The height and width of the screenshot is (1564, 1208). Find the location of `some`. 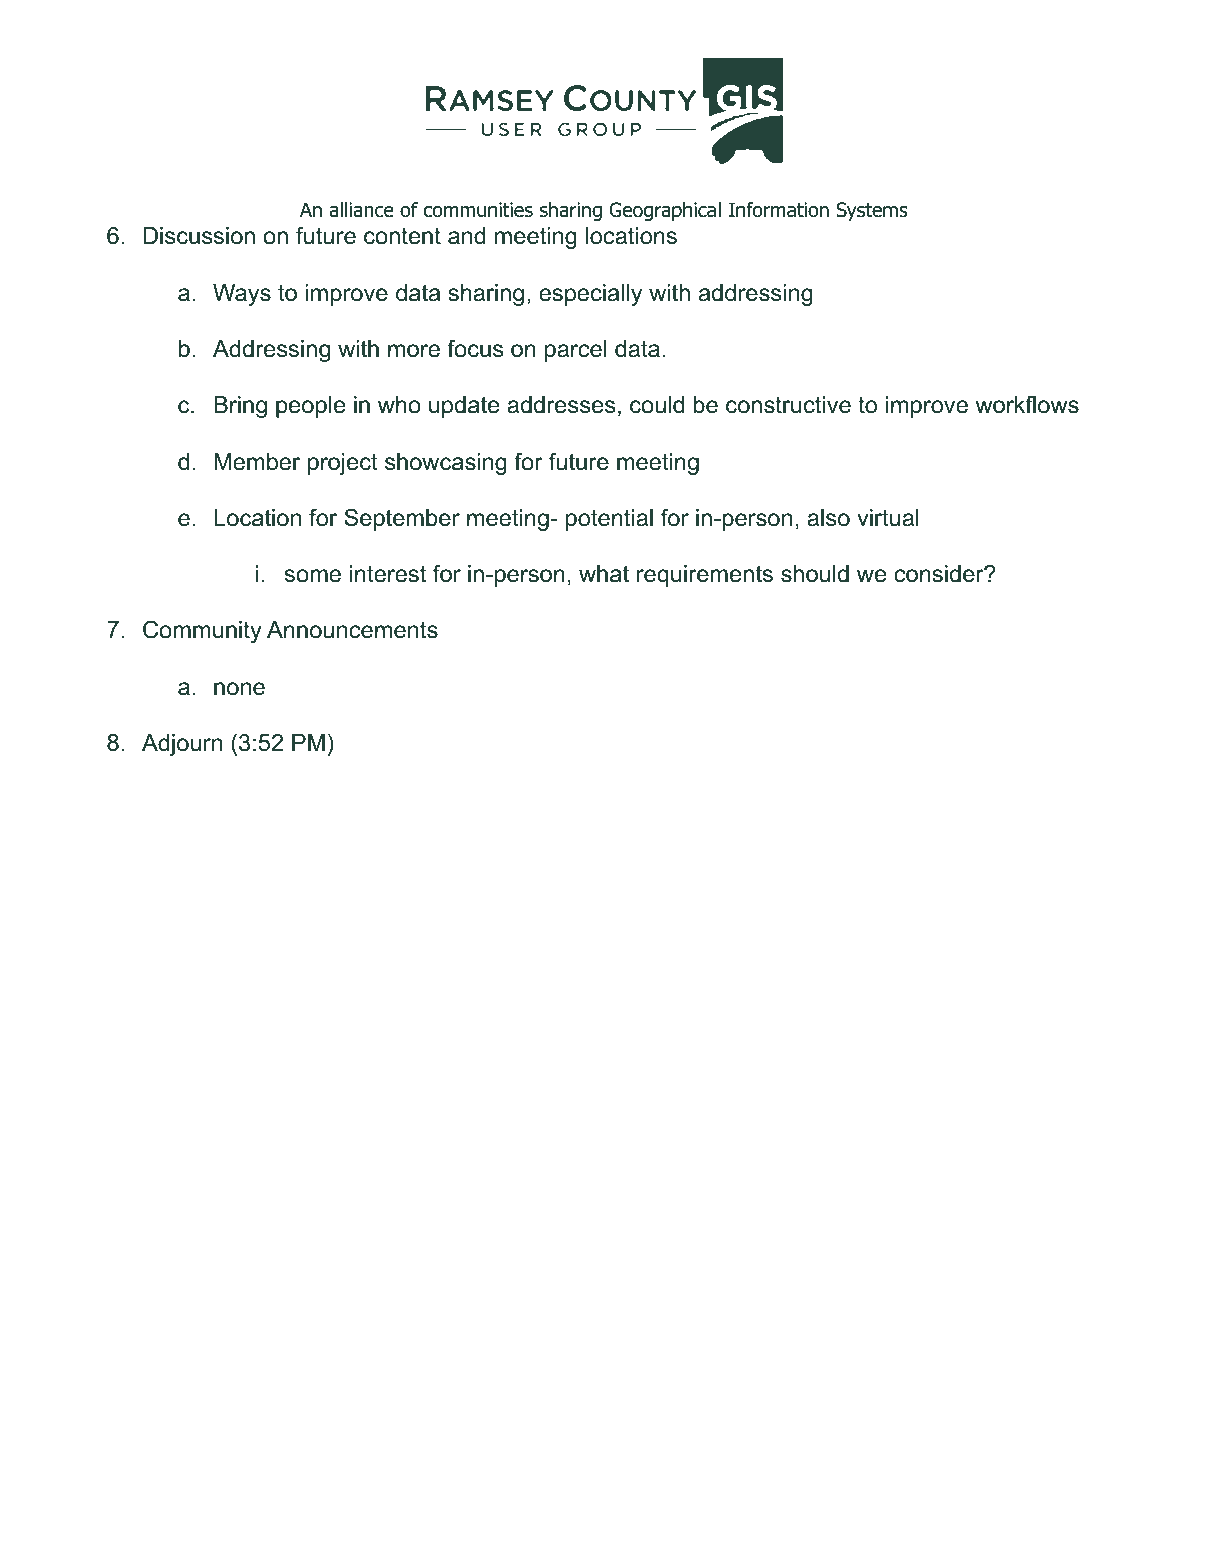

some is located at coordinates (313, 576).
